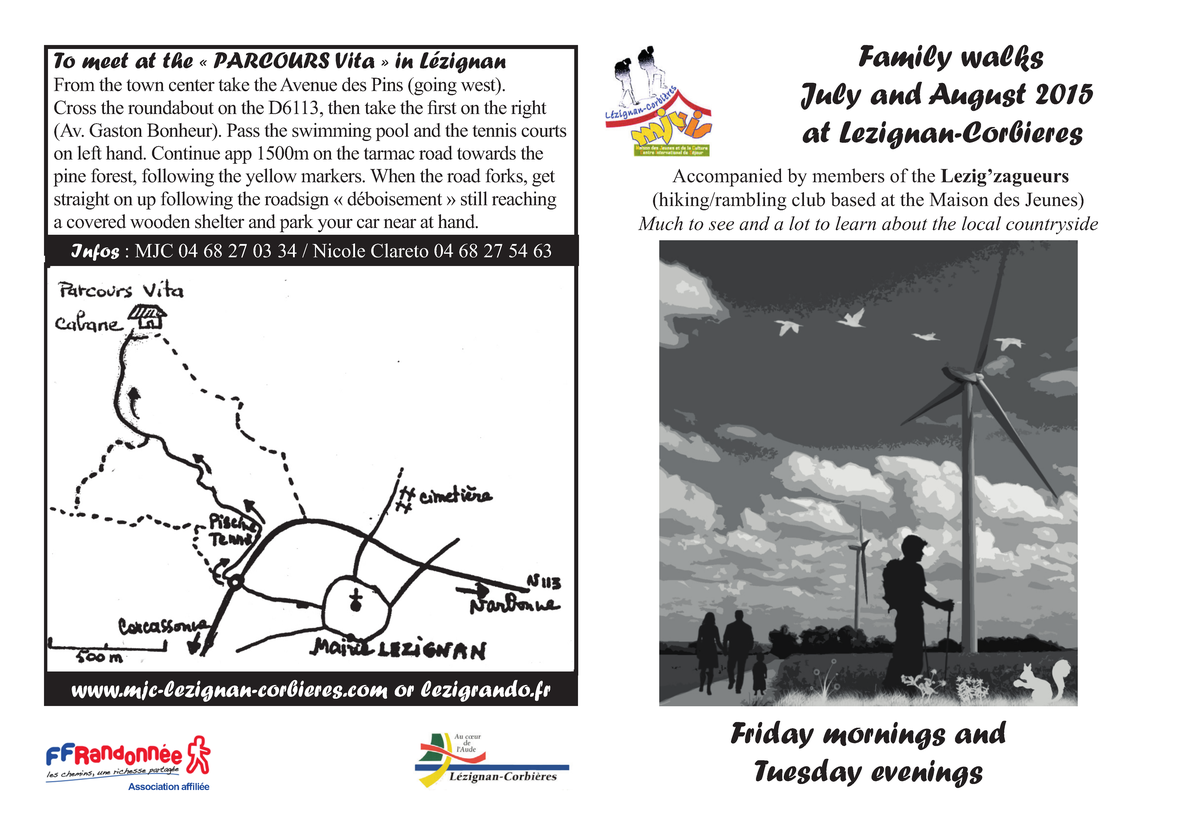  What do you see at coordinates (977, 97) in the screenshot?
I see `August` at bounding box center [977, 97].
